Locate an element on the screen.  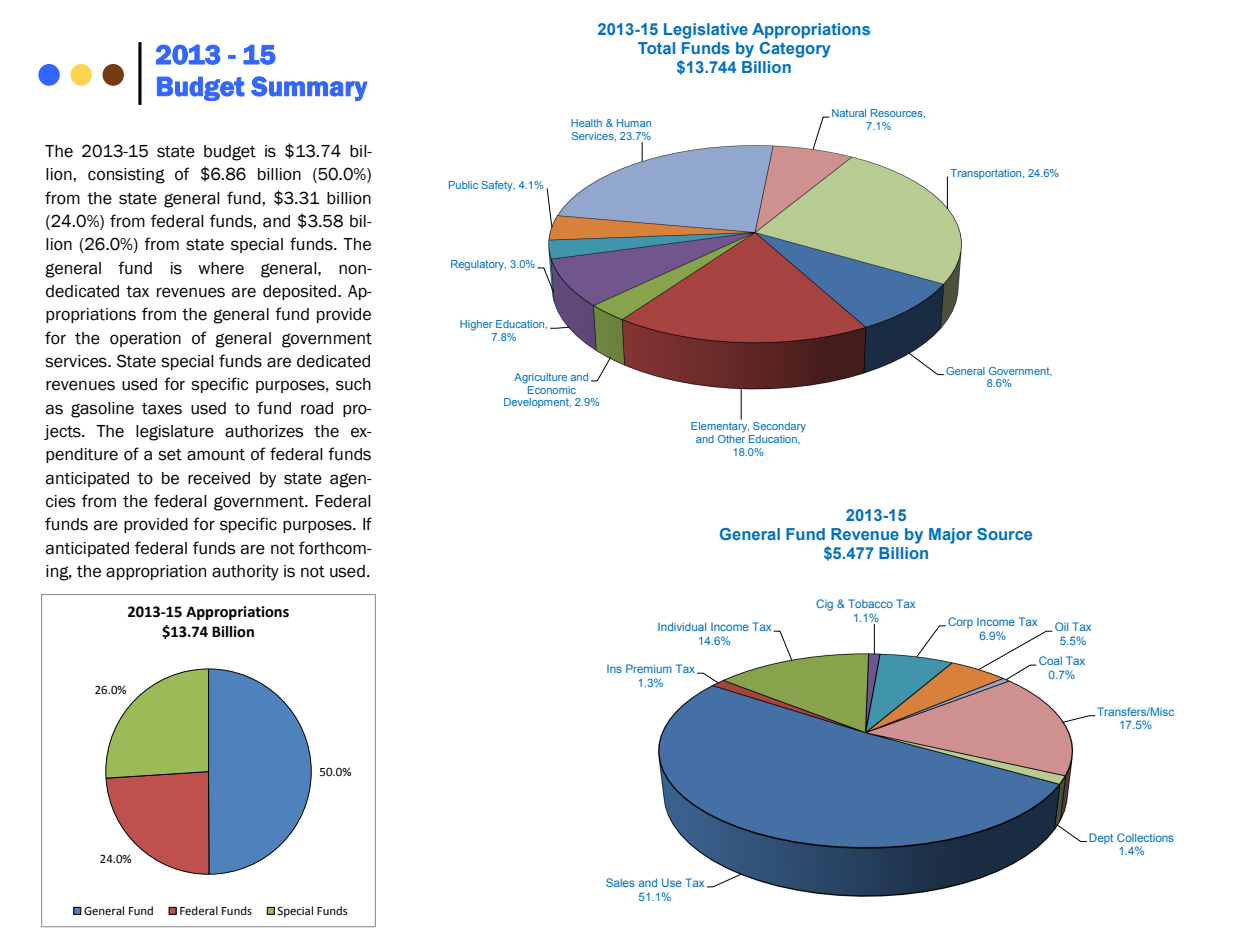
Ins is located at coordinates (614, 669).
